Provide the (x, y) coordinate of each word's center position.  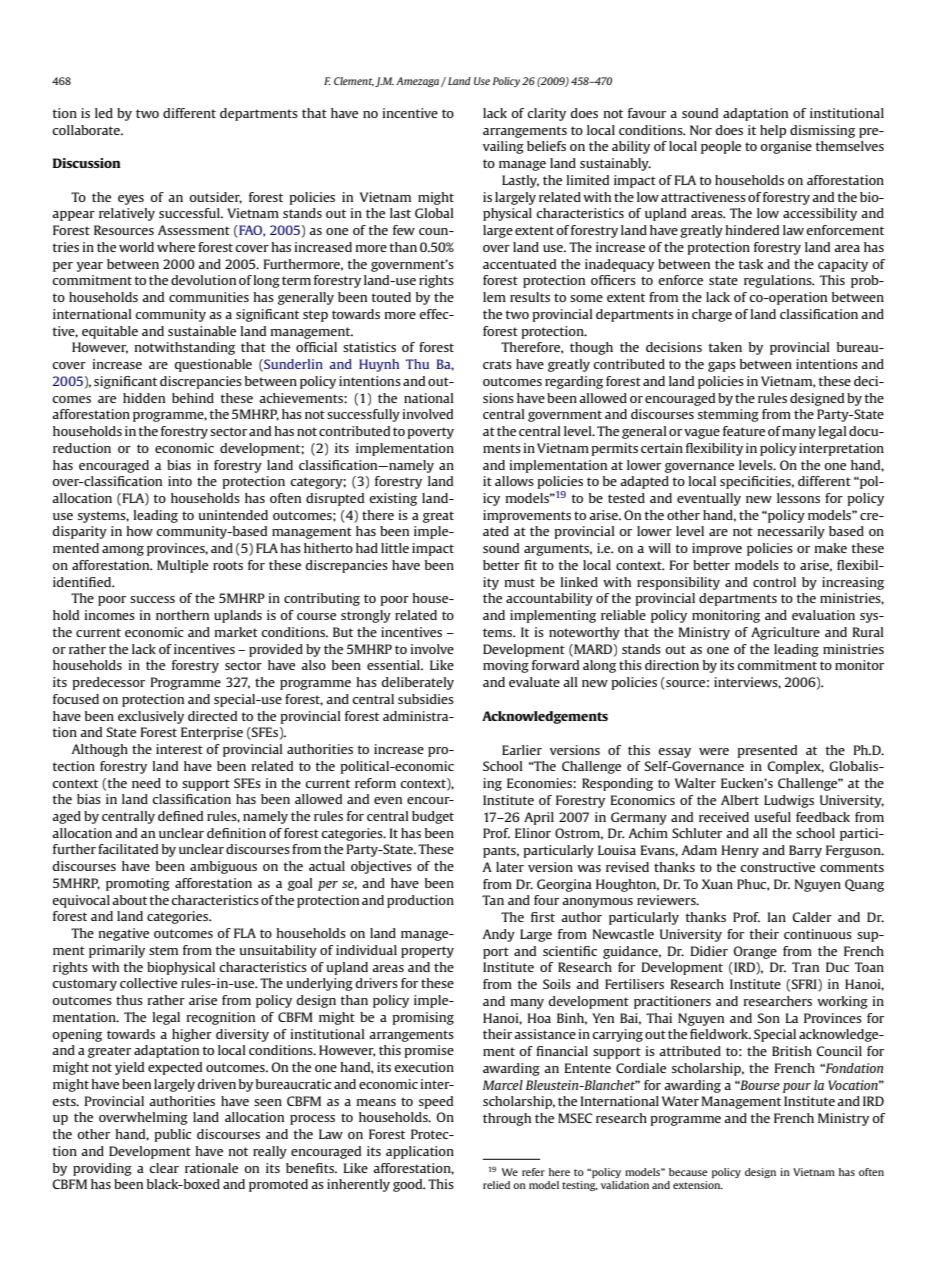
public (173, 1135)
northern (182, 615)
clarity (547, 114)
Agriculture (785, 633)
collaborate (87, 130)
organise (786, 147)
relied (496, 1185)
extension (698, 1185)
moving (506, 666)
